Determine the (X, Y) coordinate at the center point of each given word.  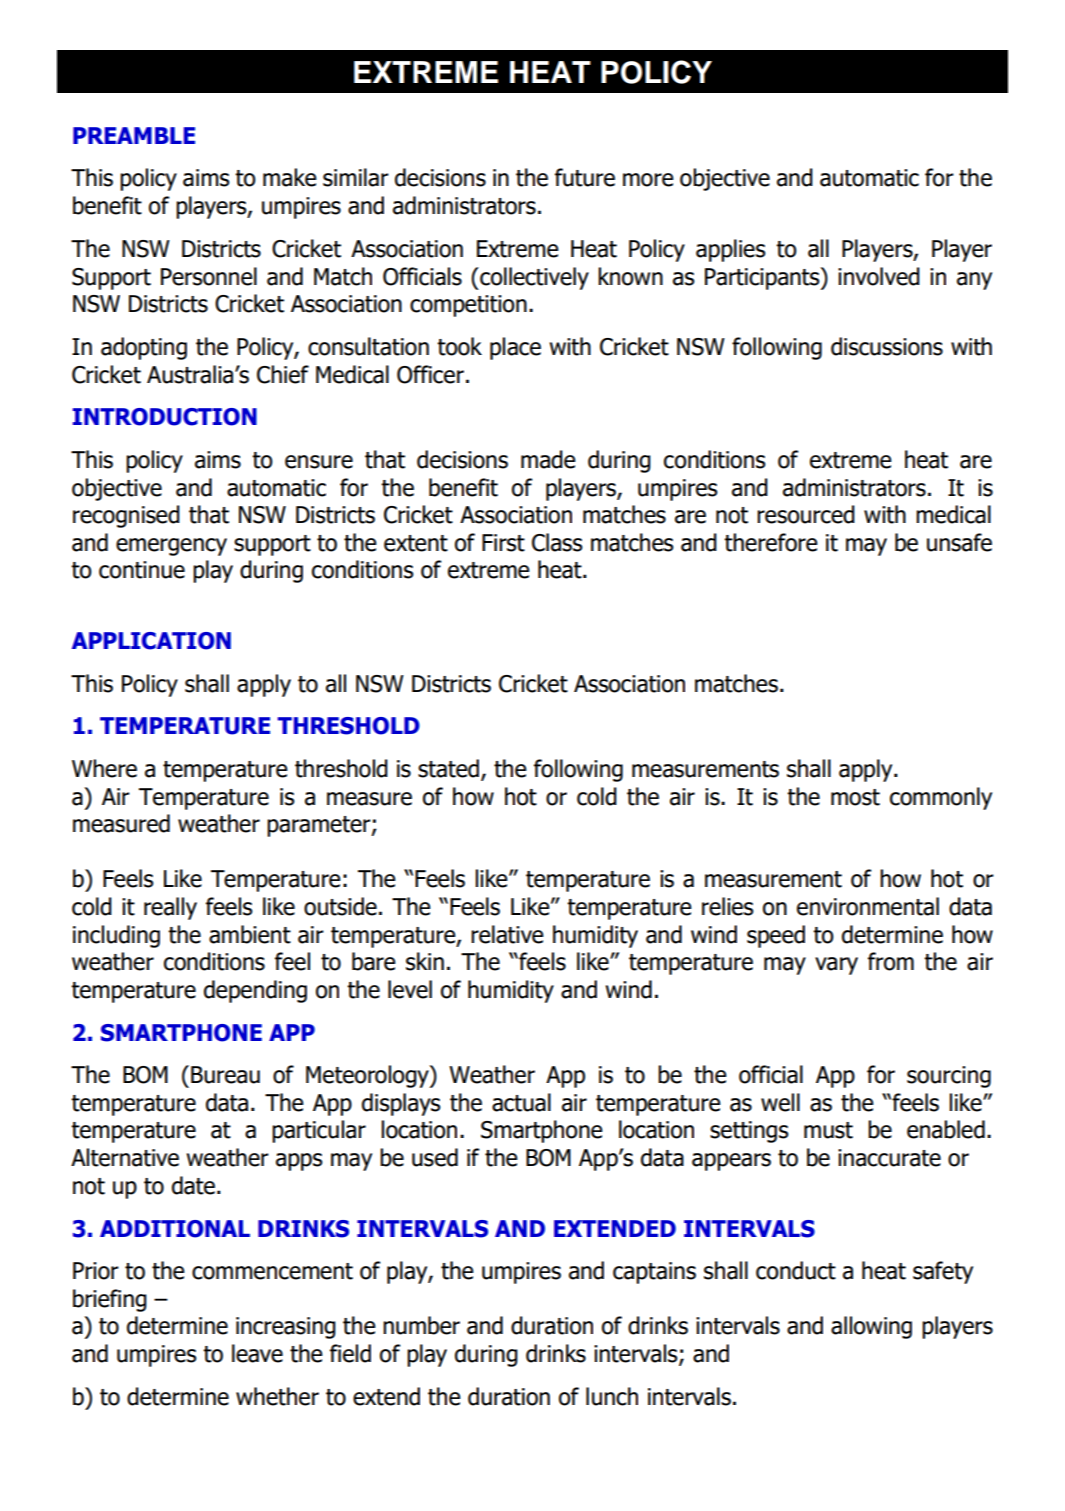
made (548, 459)
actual (521, 1102)
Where (104, 768)
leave (257, 1353)
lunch (612, 1396)
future (585, 177)
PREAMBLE (134, 135)
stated (448, 768)
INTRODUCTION (165, 417)
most (855, 797)
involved (879, 276)
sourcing (949, 1077)
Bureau (225, 1075)
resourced (806, 514)
